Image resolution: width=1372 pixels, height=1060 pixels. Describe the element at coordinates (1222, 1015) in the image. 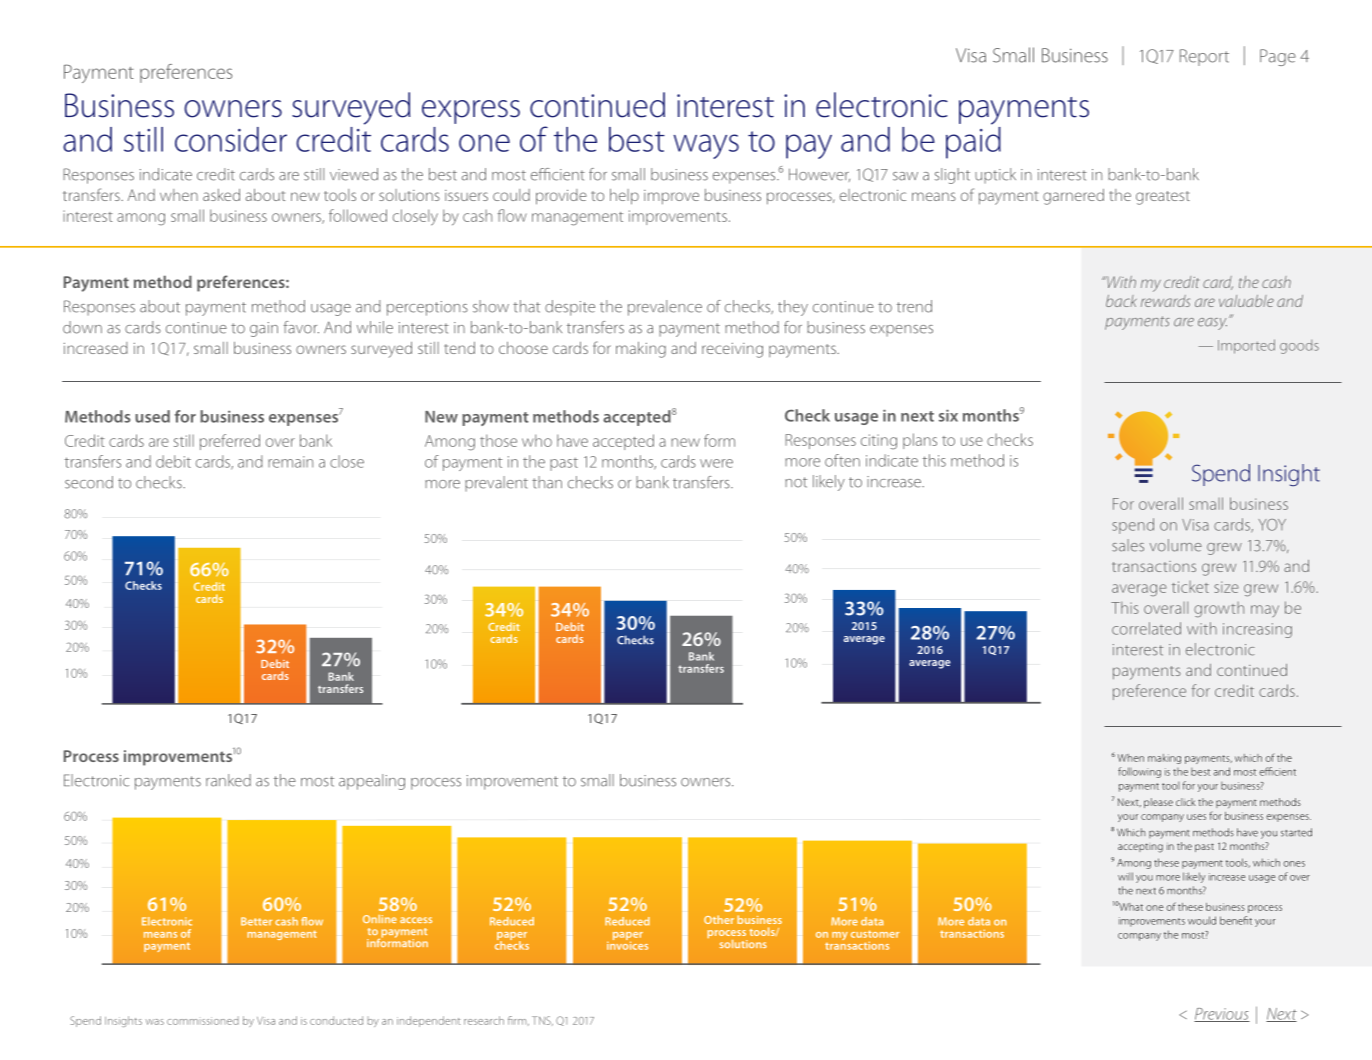

I see `Previous` at that location.
